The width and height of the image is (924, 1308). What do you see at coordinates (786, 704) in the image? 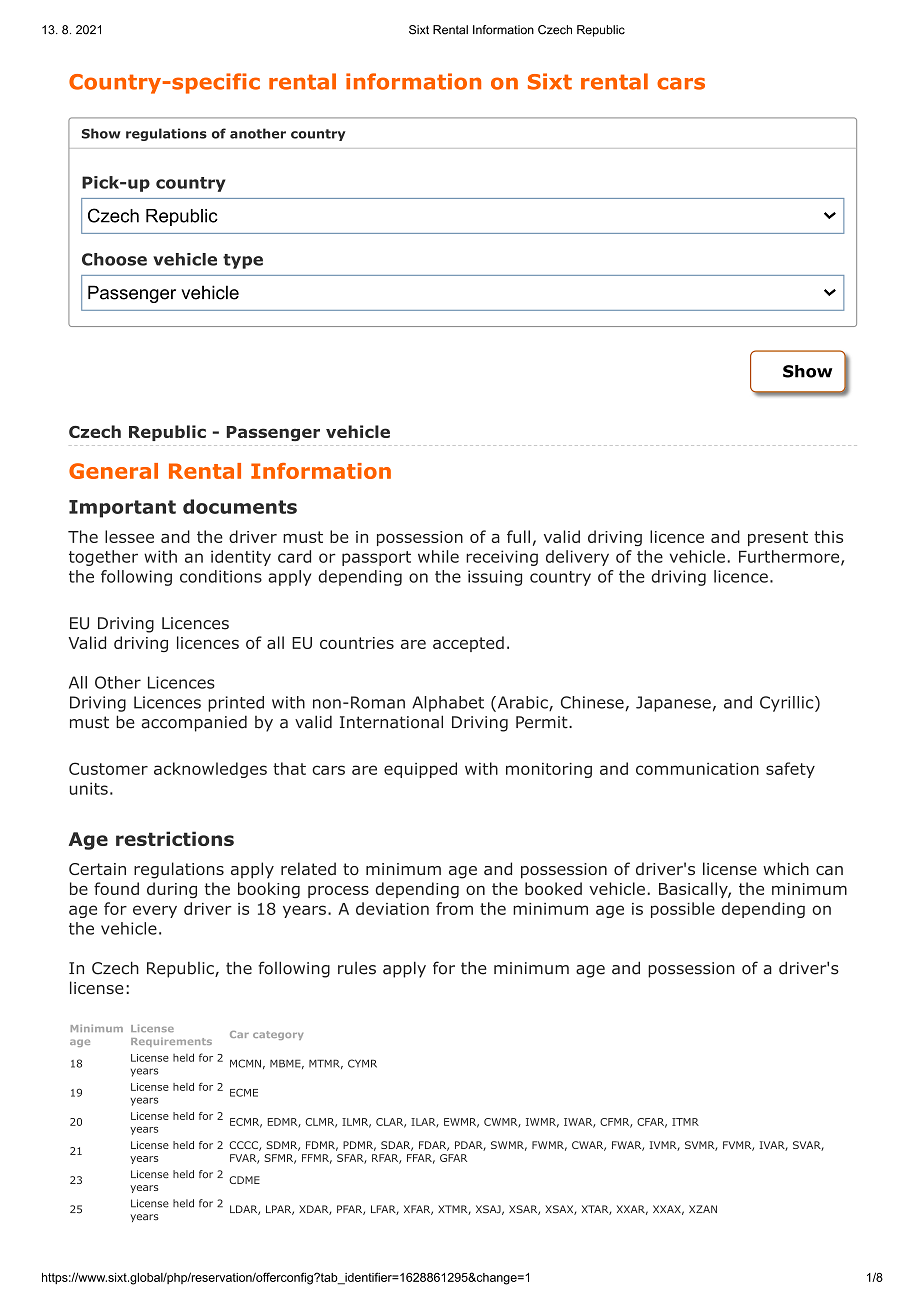
I see `Cyrillic` at bounding box center [786, 704].
